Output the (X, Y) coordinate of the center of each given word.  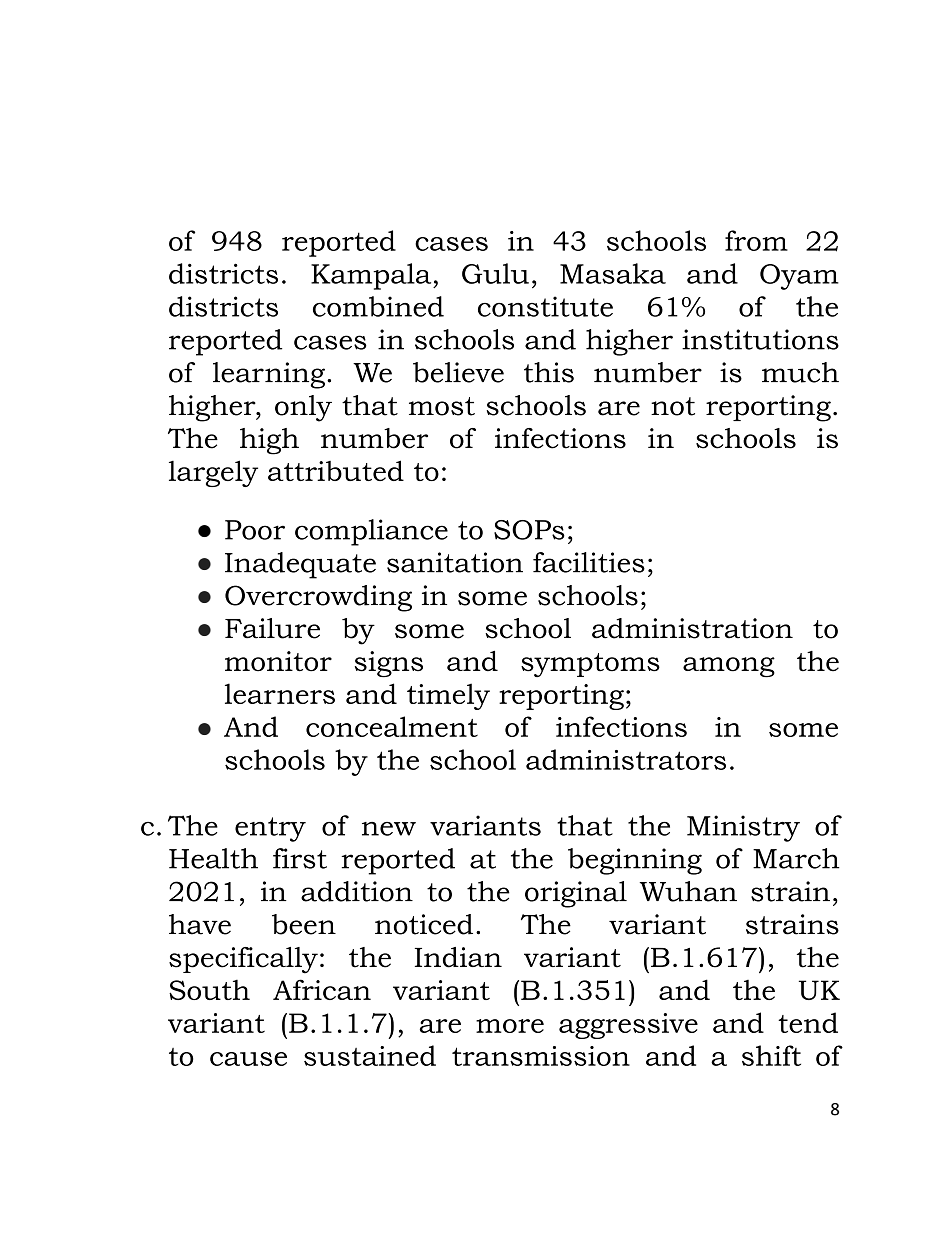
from (756, 240)
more (510, 1026)
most (442, 406)
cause (248, 1059)
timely (448, 696)
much (800, 372)
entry (270, 829)
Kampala (372, 276)
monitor (278, 661)
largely (213, 473)
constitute (545, 306)
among (729, 667)
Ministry (743, 828)
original (576, 894)
